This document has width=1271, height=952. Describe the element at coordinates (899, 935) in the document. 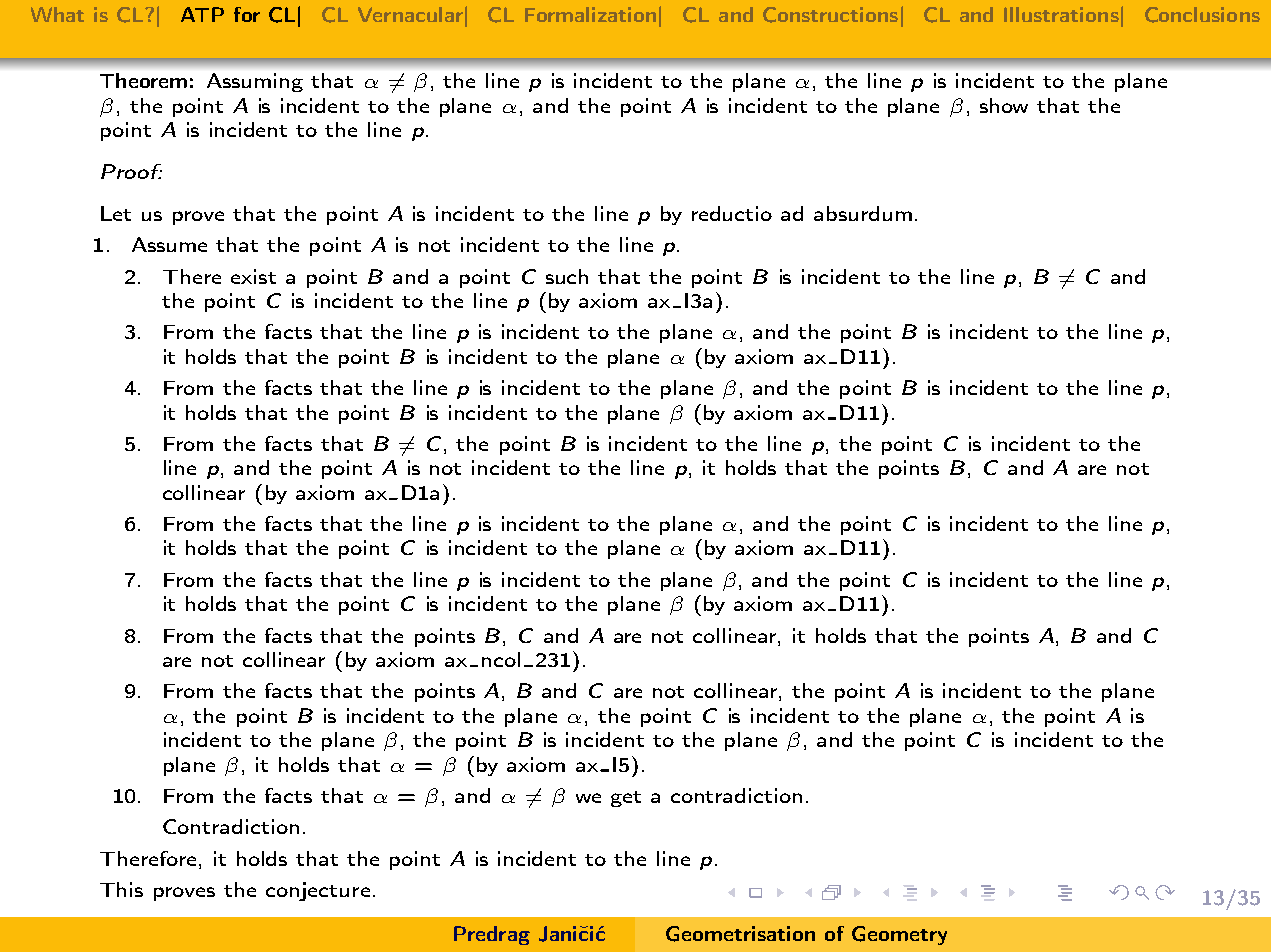

I see `Geometry` at that location.
